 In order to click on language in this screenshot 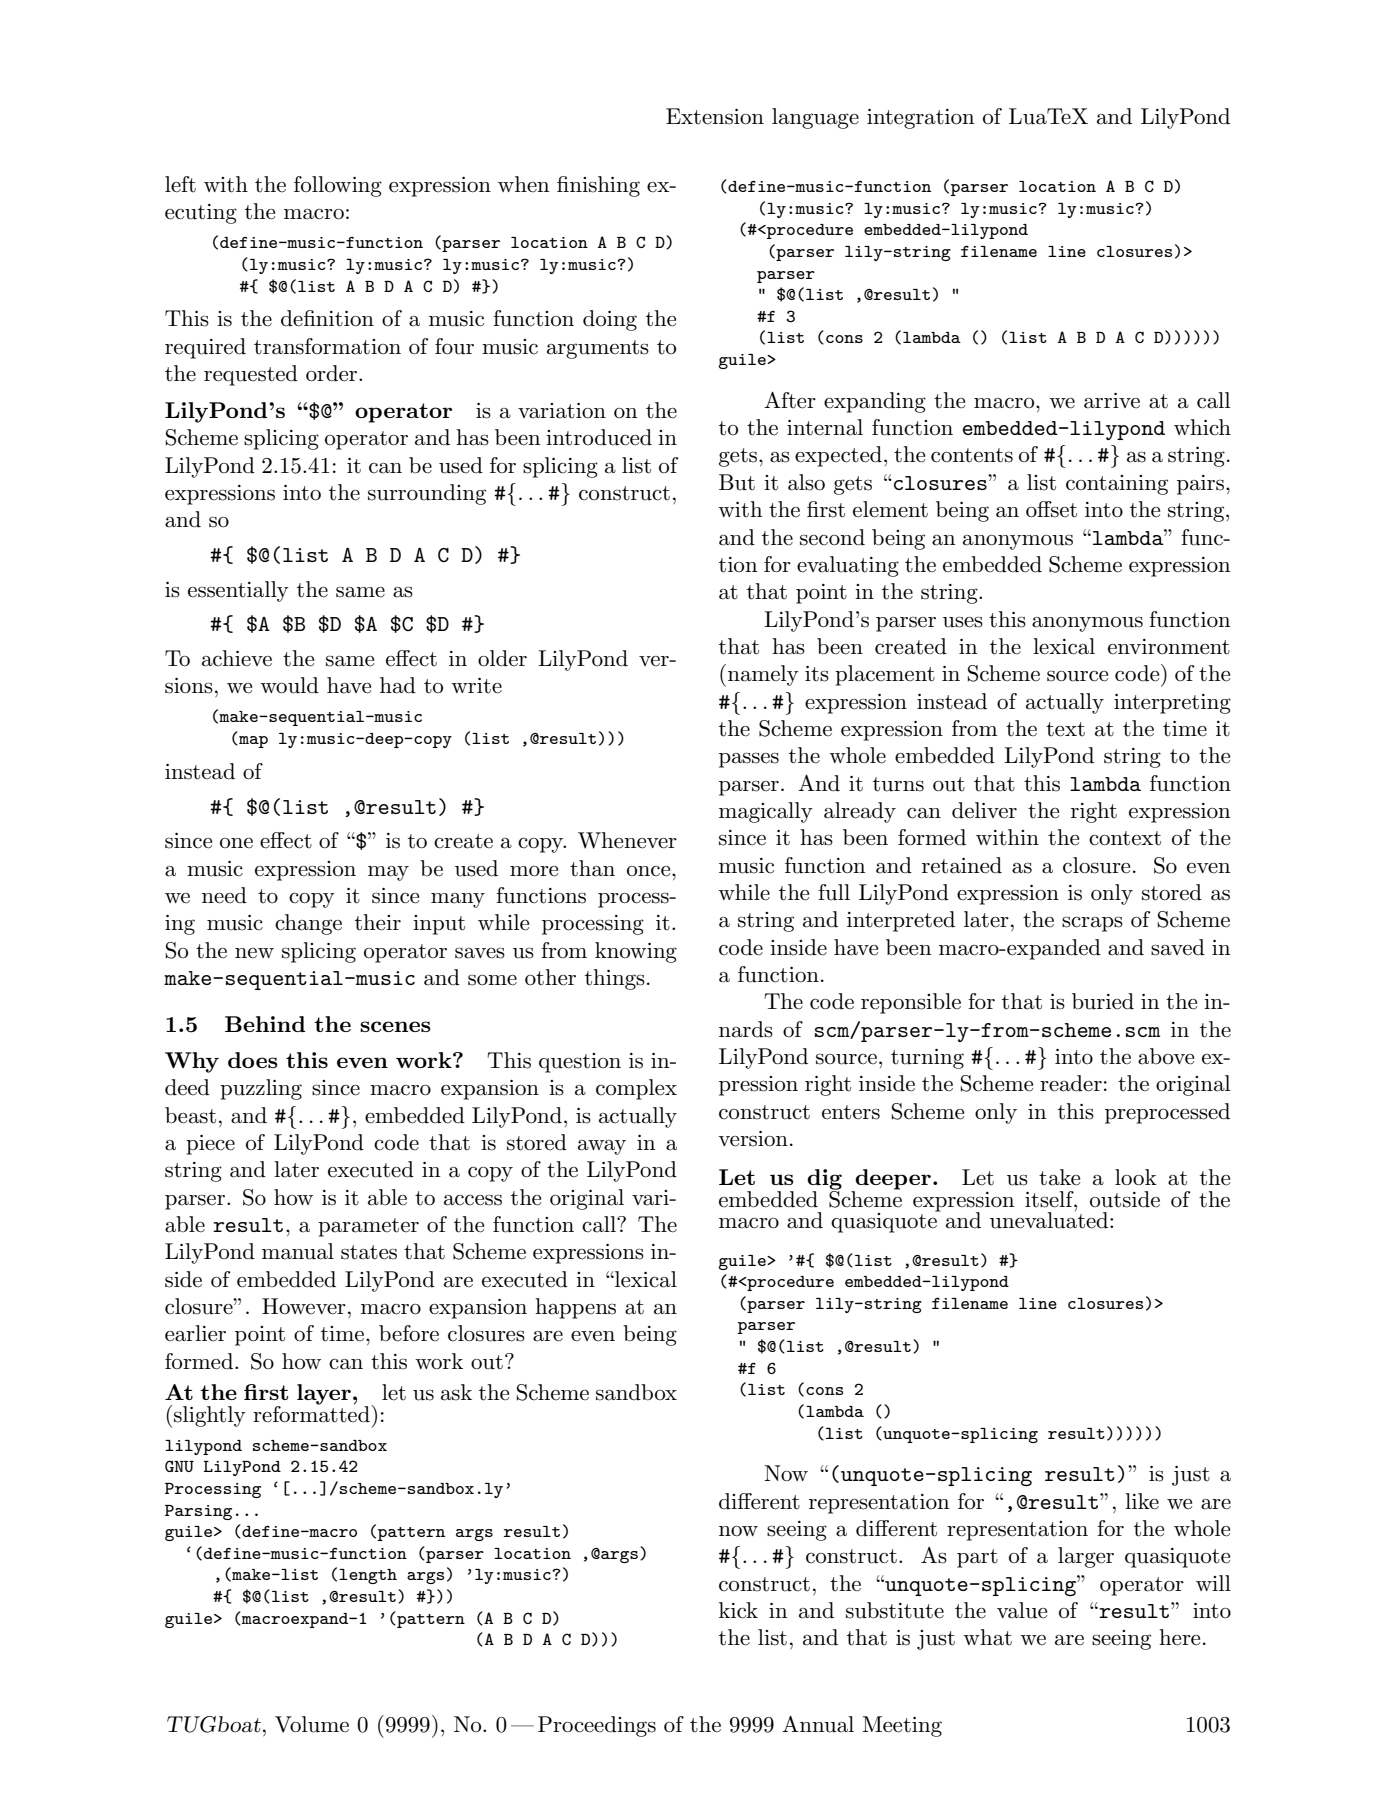, I will do `click(815, 118)`.
